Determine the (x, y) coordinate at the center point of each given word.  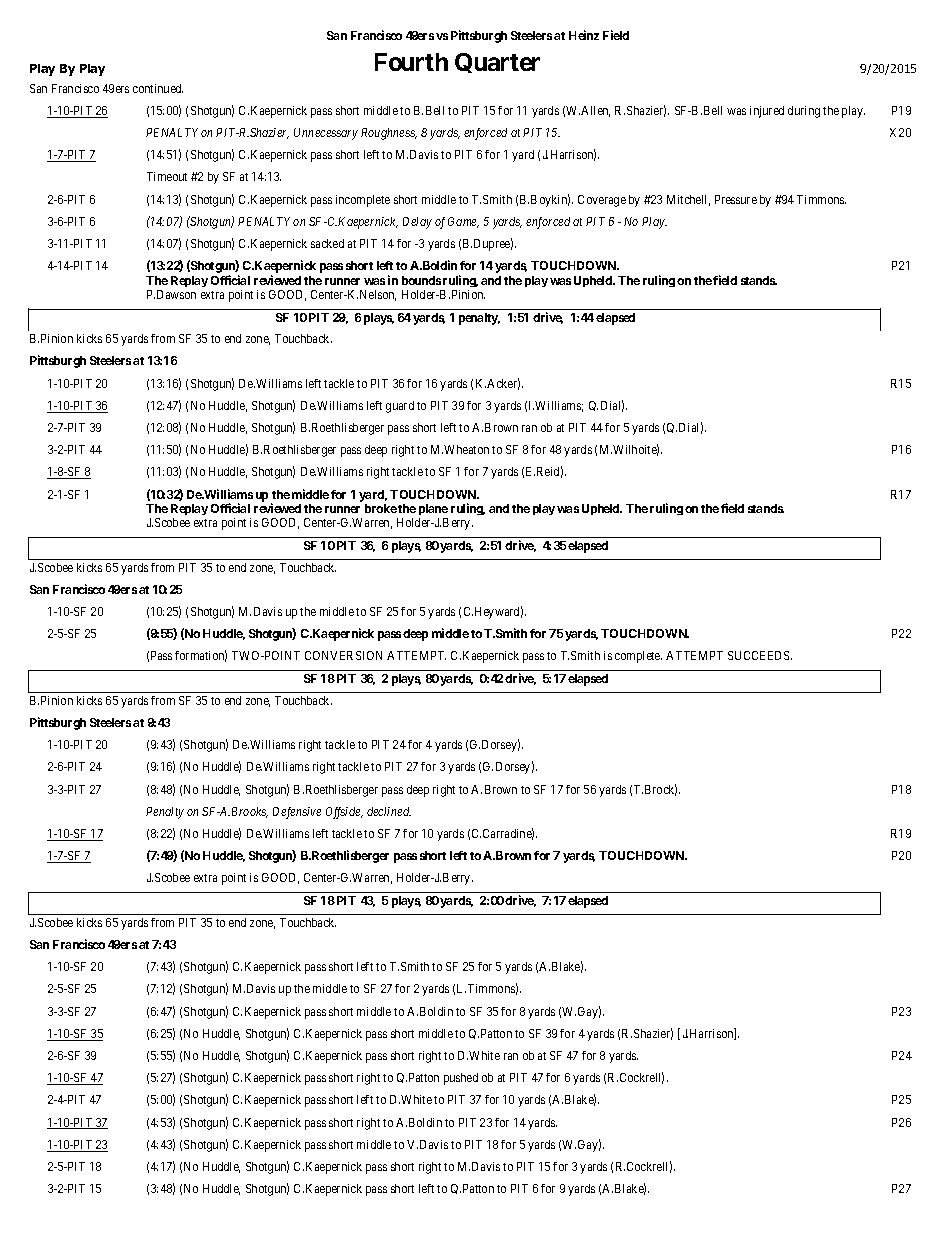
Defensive (297, 813)
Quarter (497, 63)
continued (158, 88)
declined (389, 811)
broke (381, 508)
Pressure (736, 199)
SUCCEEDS (760, 655)
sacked (327, 243)
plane (433, 509)
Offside (344, 813)
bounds (421, 280)
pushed (461, 1079)
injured (767, 112)
